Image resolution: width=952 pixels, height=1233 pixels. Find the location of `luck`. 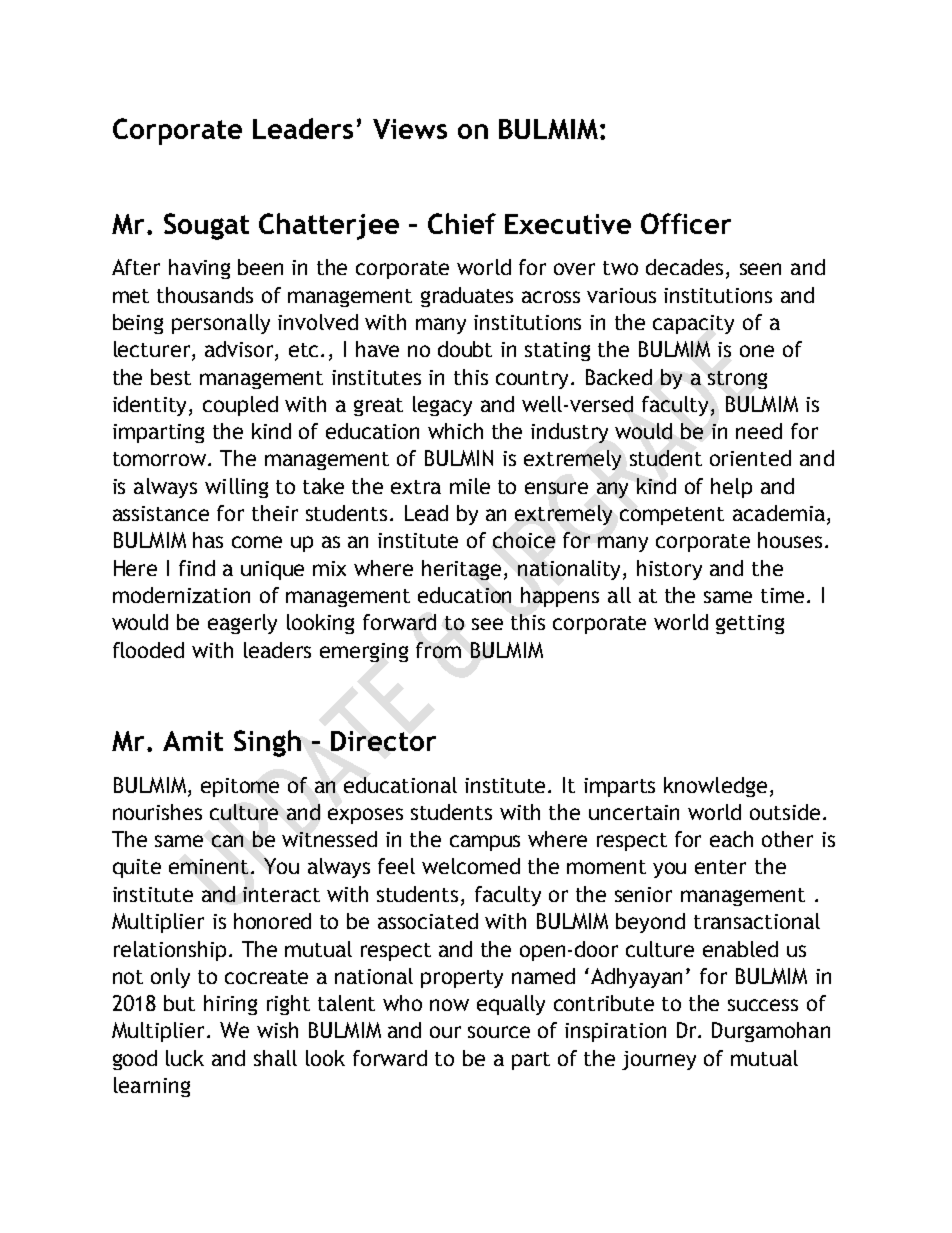

luck is located at coordinates (185, 1058).
